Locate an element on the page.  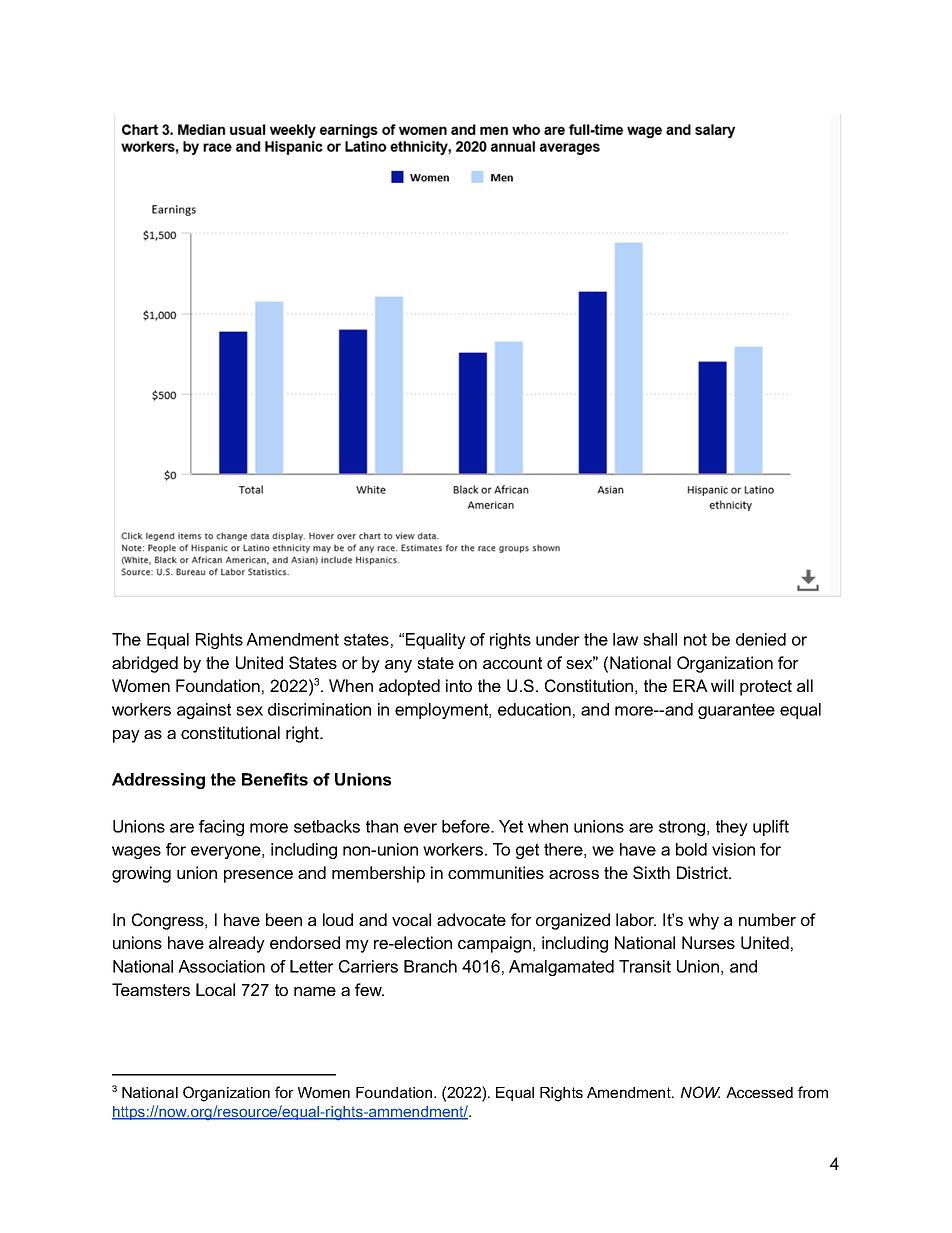
already is located at coordinates (237, 944).
